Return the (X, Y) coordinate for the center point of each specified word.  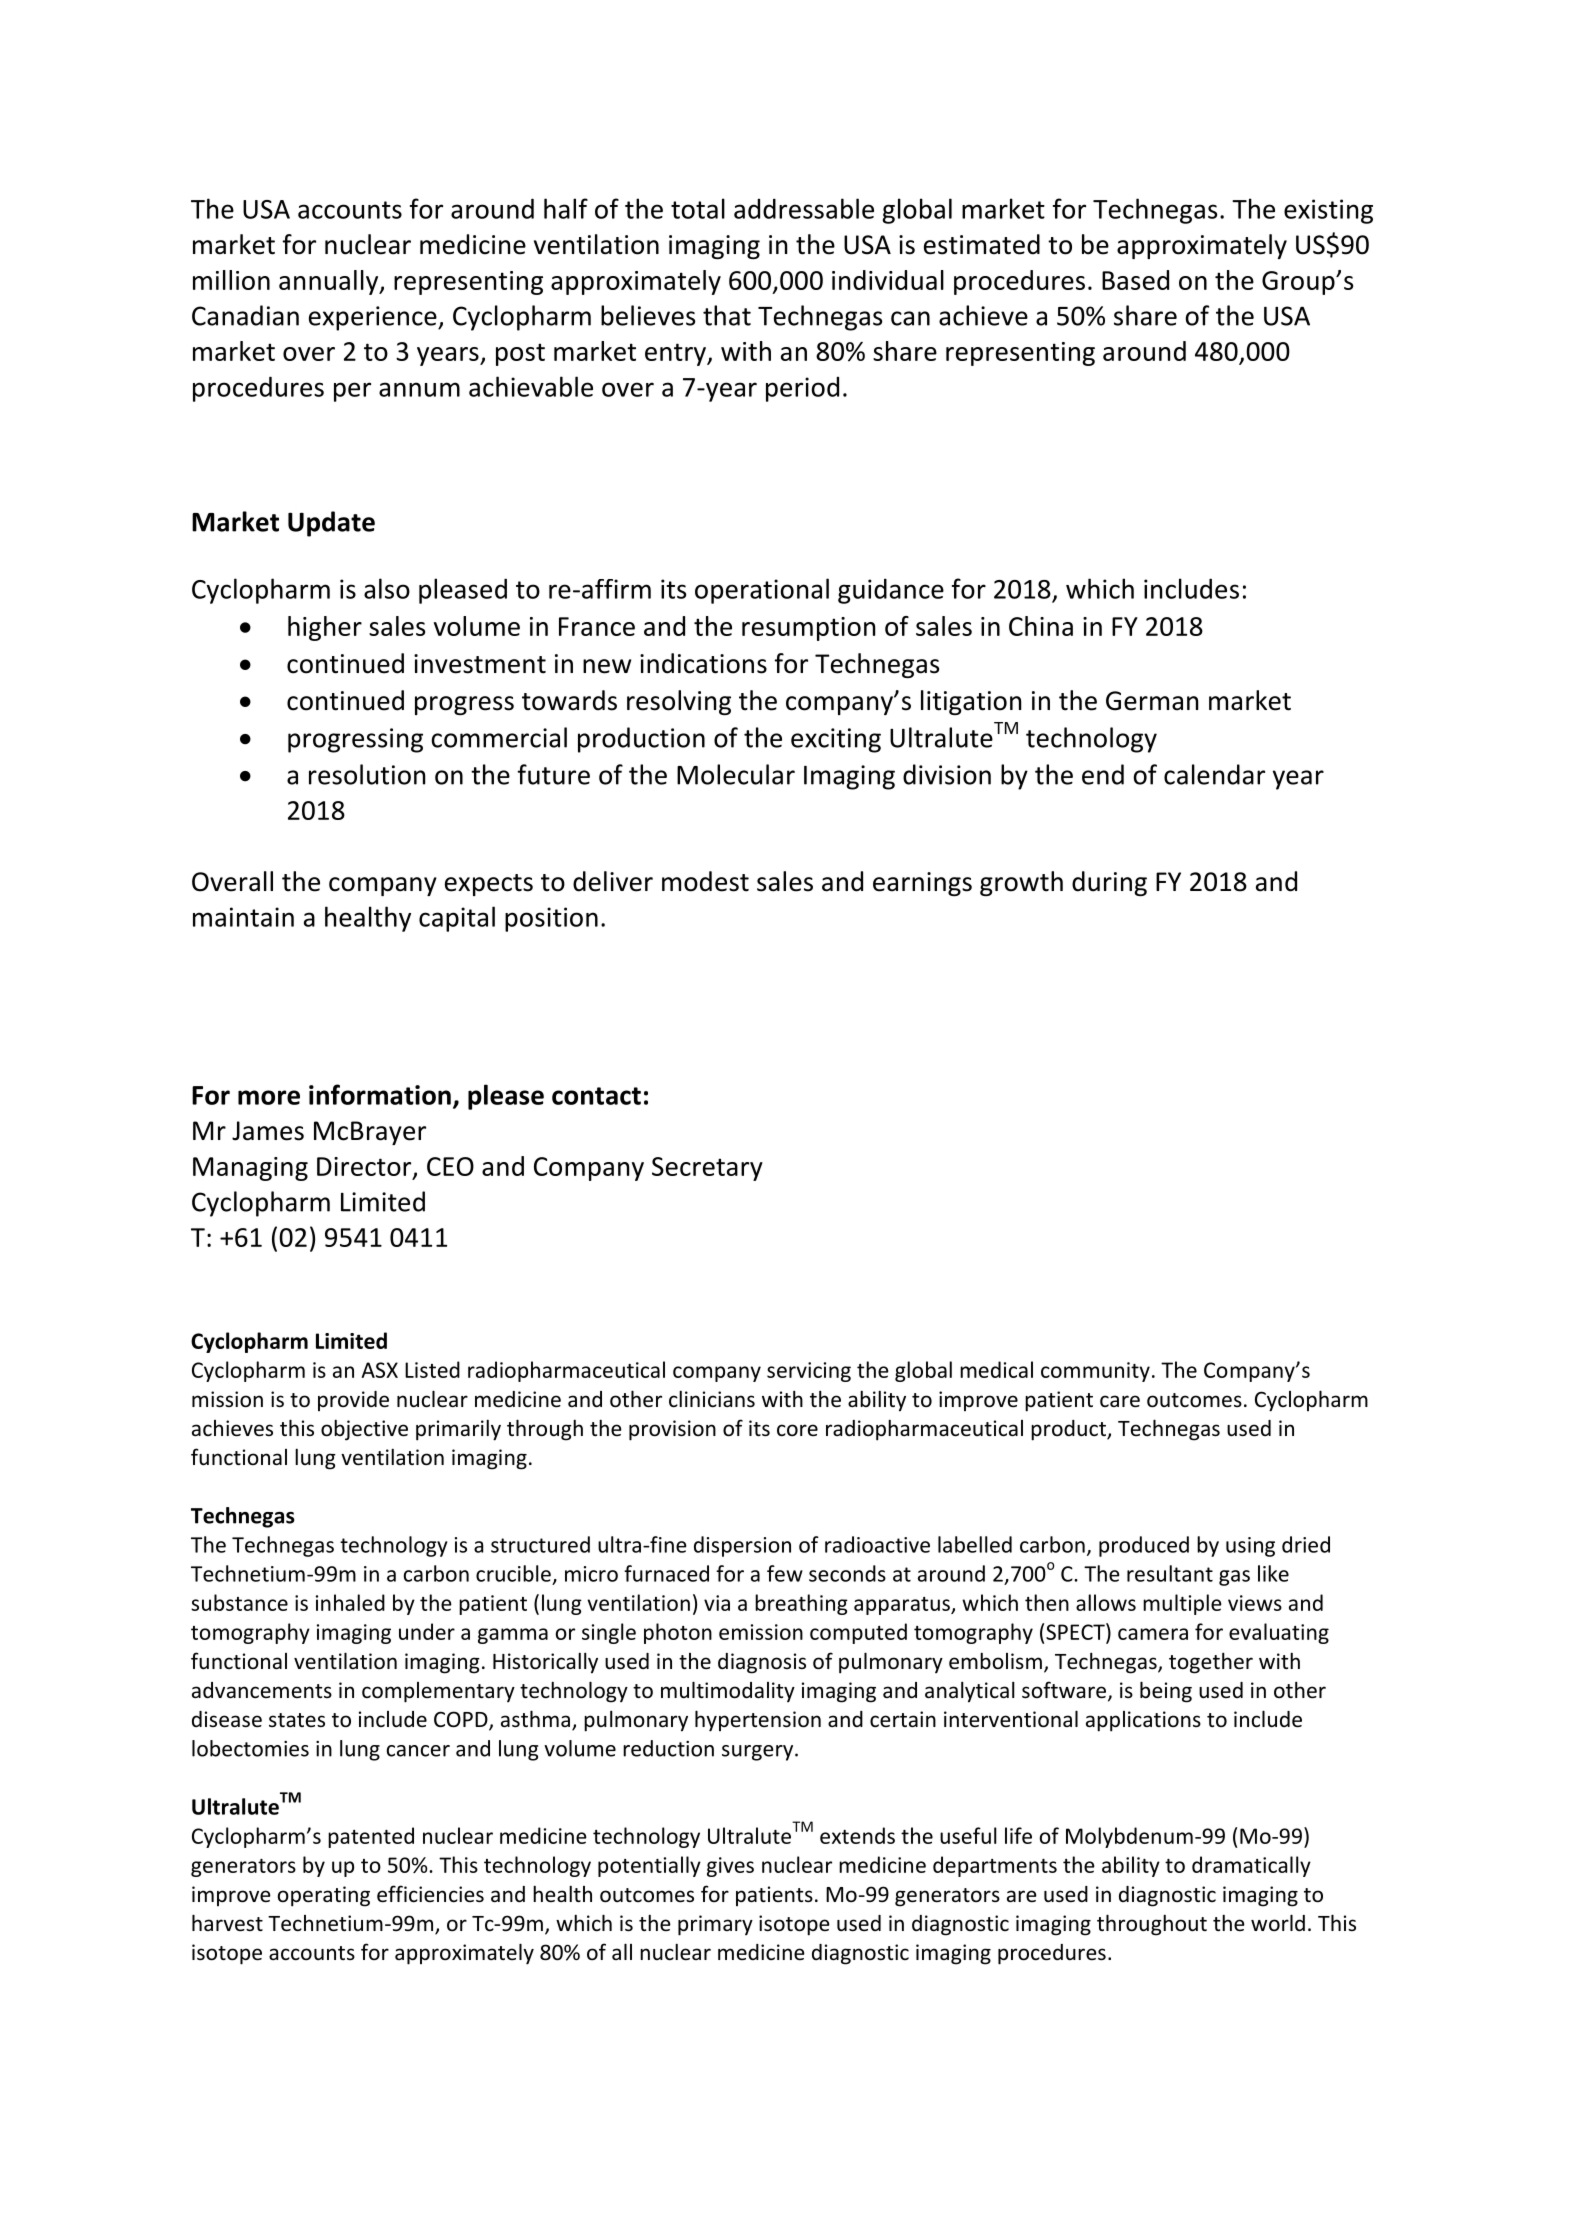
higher (325, 628)
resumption (808, 629)
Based (1135, 280)
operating (324, 1896)
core (797, 1430)
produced (1144, 1546)
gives (730, 1867)
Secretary (707, 1169)
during (1109, 883)
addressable (804, 208)
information (380, 1094)
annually (330, 282)
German (1152, 701)
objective (364, 1430)
